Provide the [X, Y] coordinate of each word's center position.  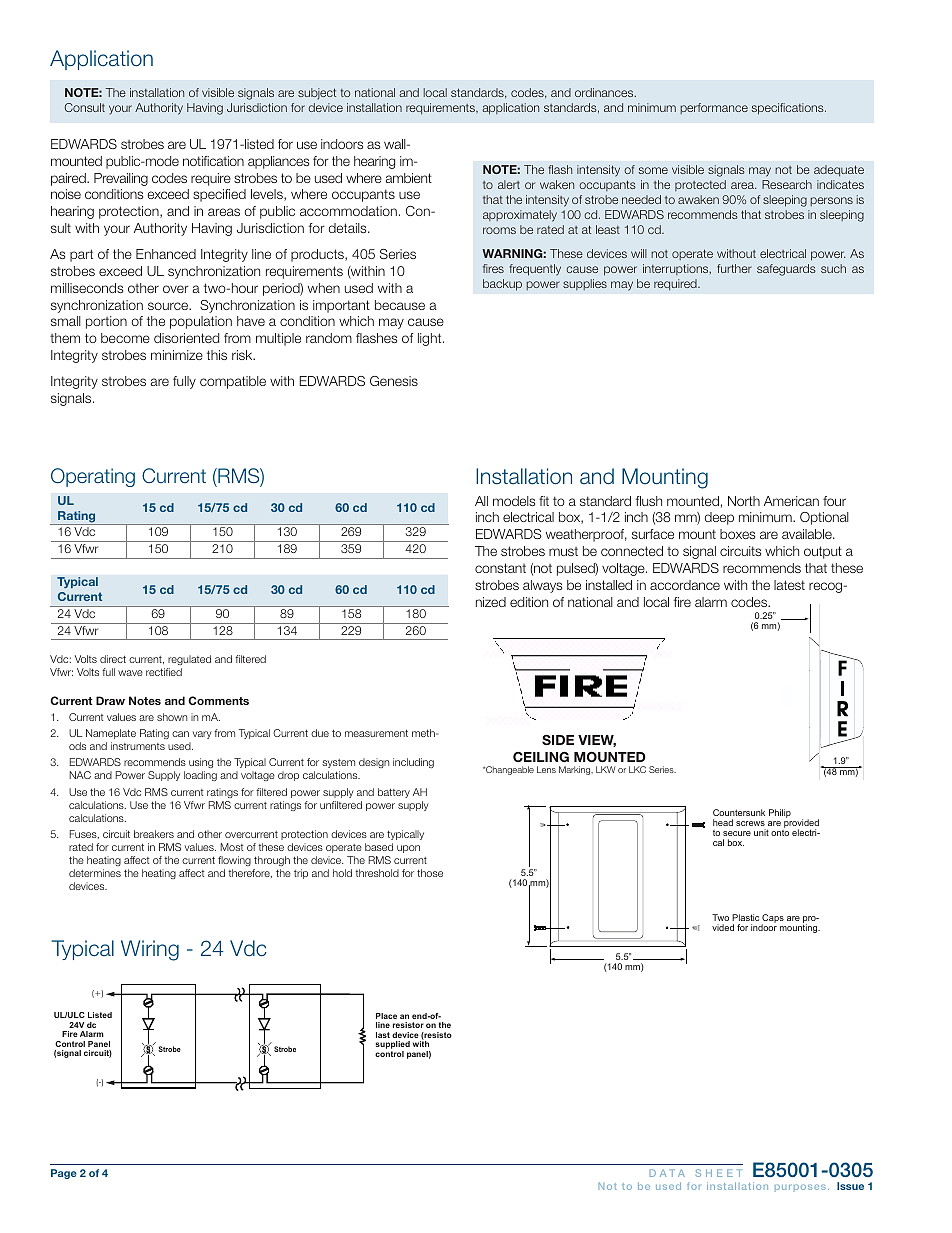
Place [386, 1016]
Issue [850, 1186]
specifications [789, 109]
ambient [409, 178]
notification [213, 161]
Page [64, 1174]
